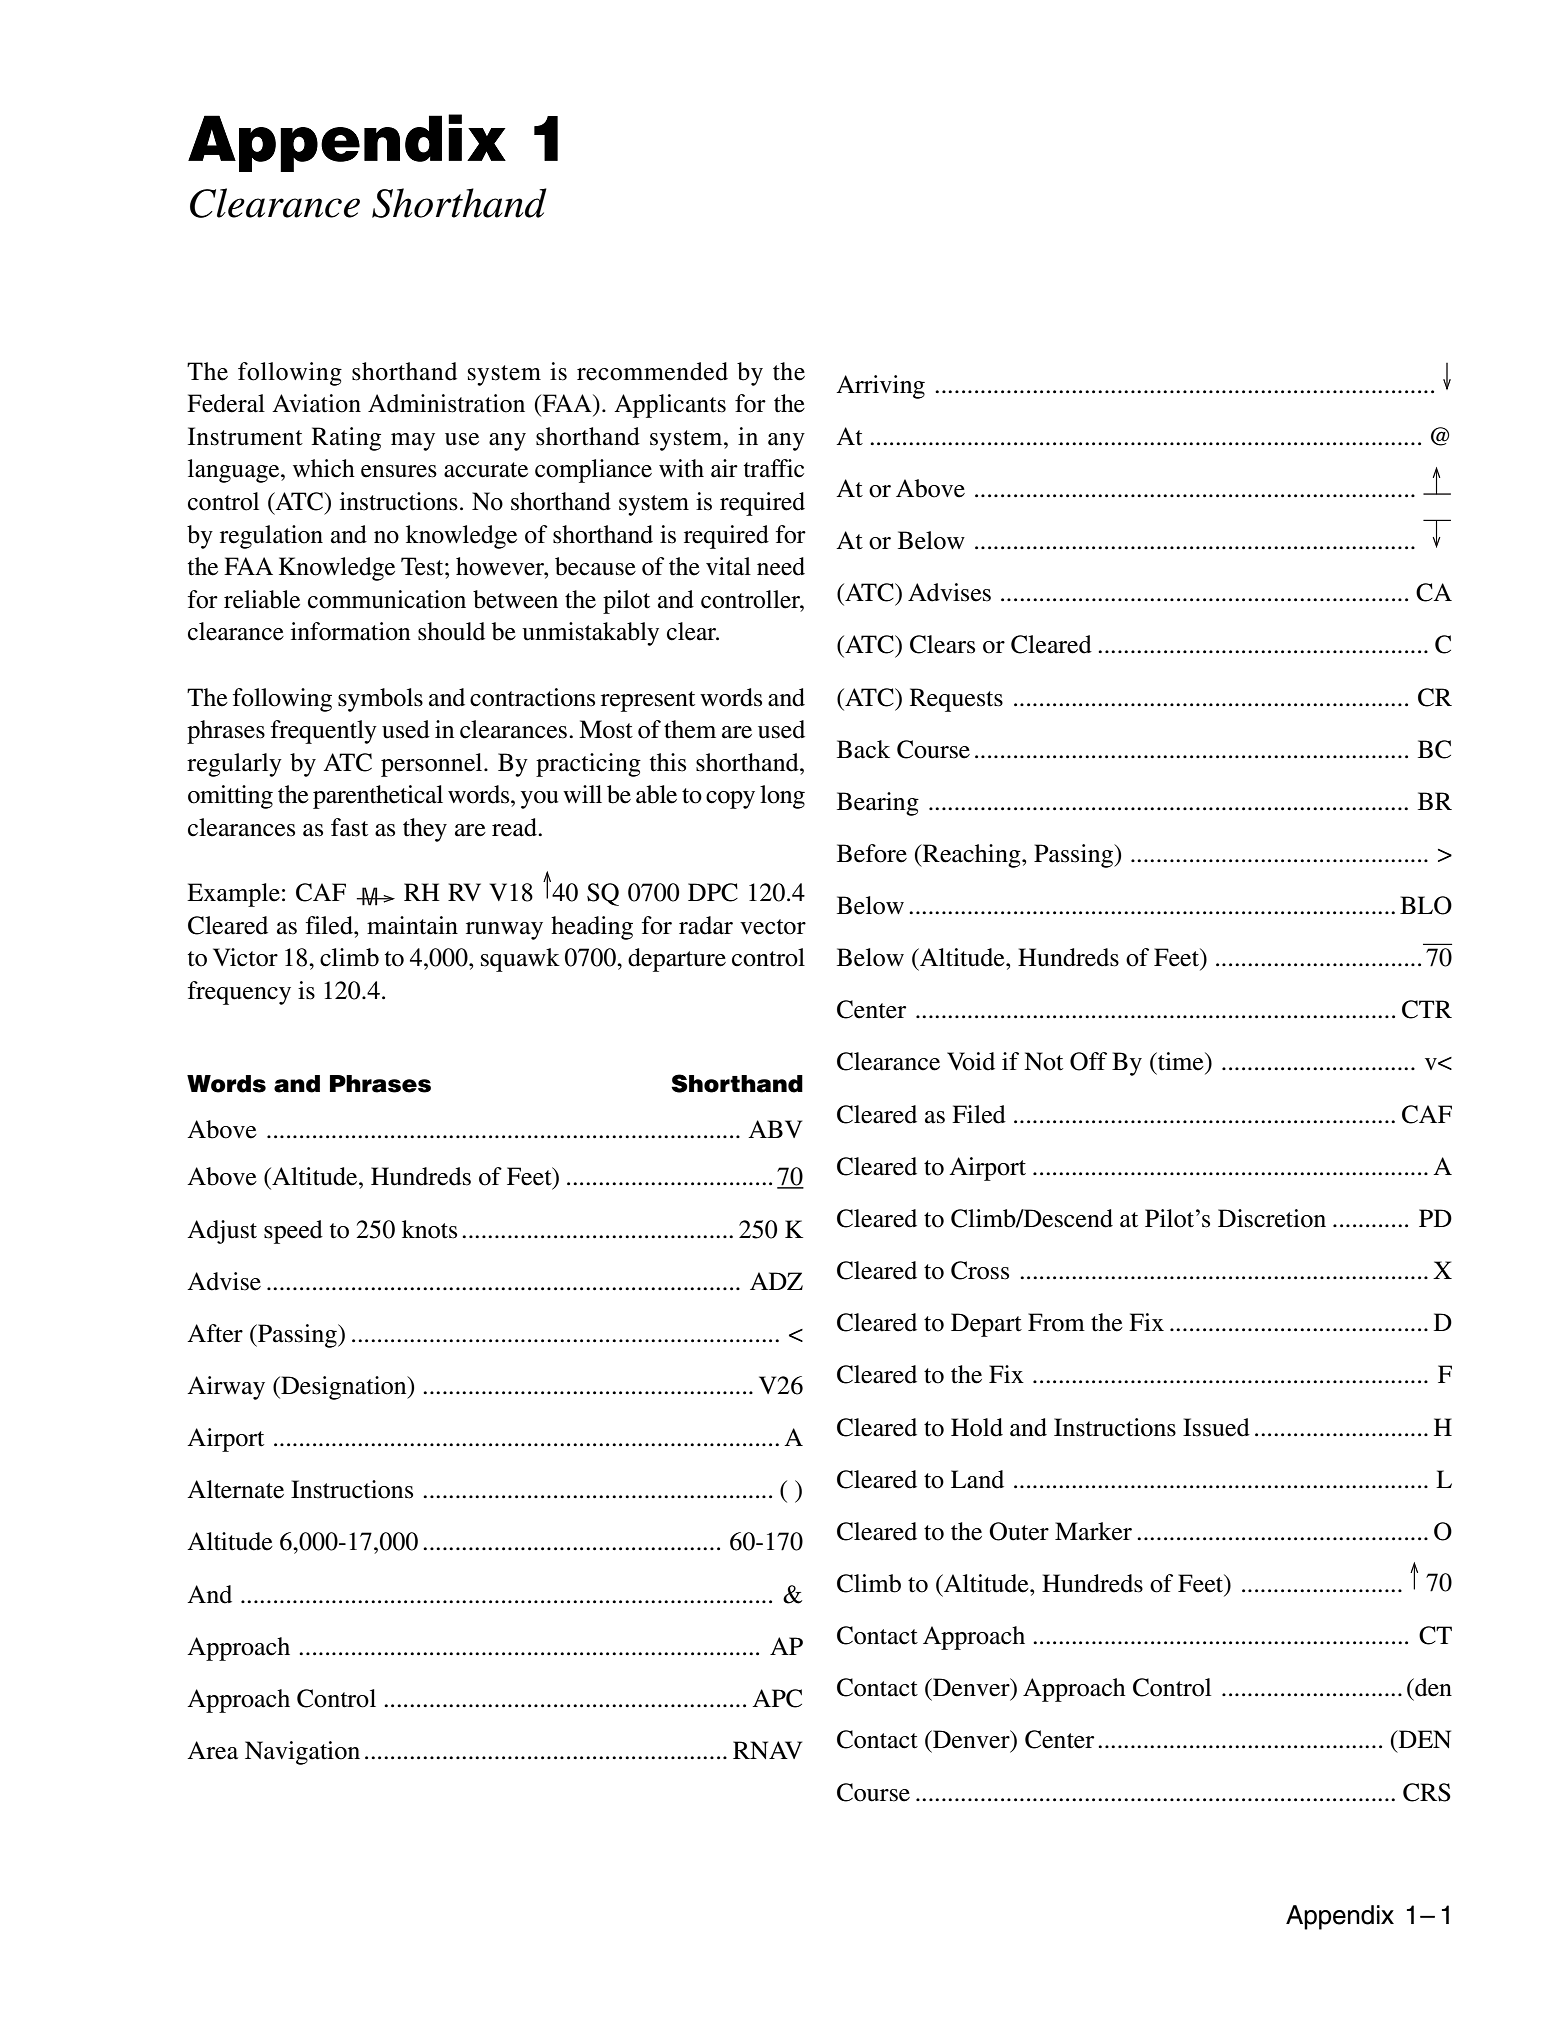 This screenshot has height=2018, width=1548. What do you see at coordinates (977, 1427) in the screenshot?
I see `Hold` at bounding box center [977, 1427].
